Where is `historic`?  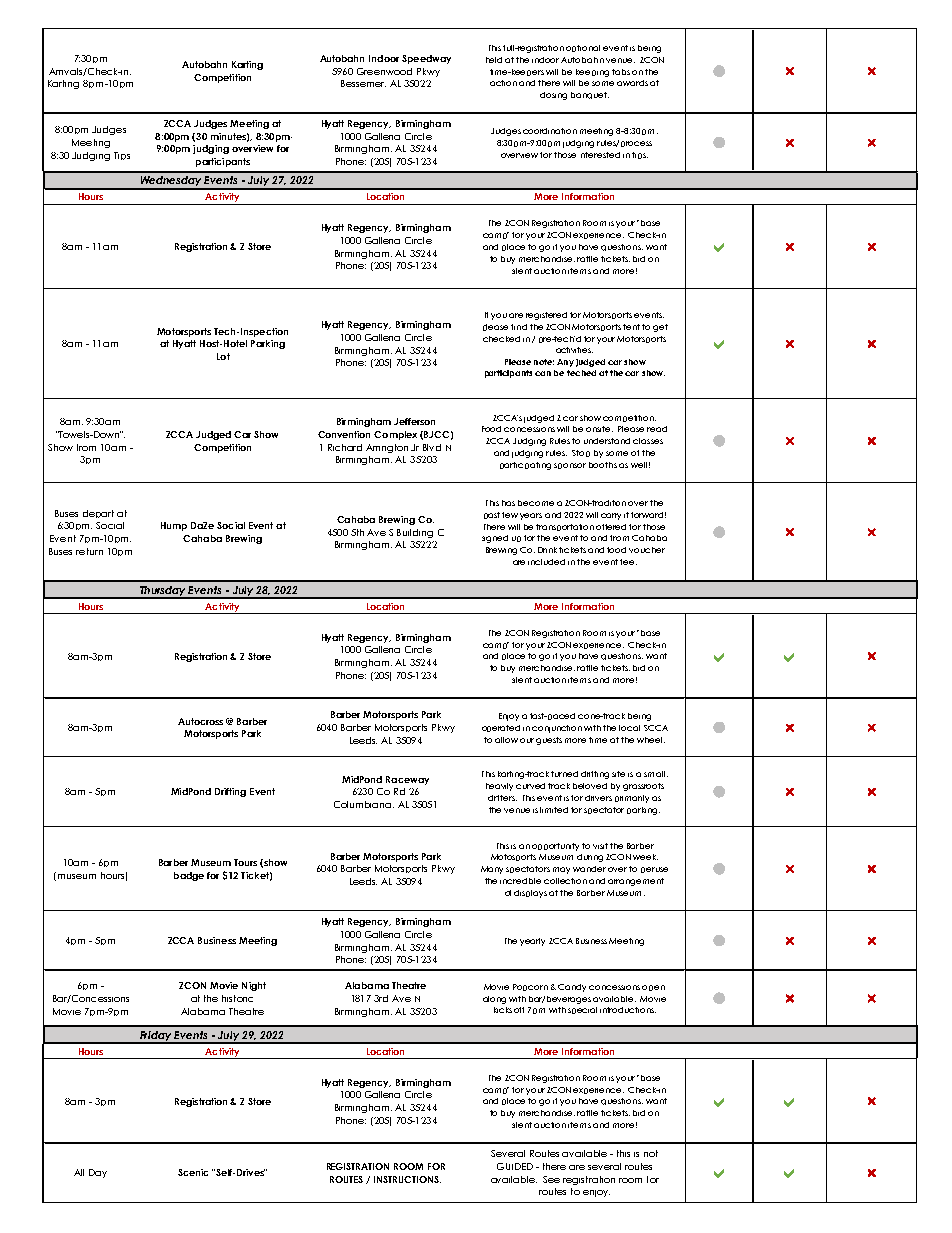
historic is located at coordinates (237, 998).
